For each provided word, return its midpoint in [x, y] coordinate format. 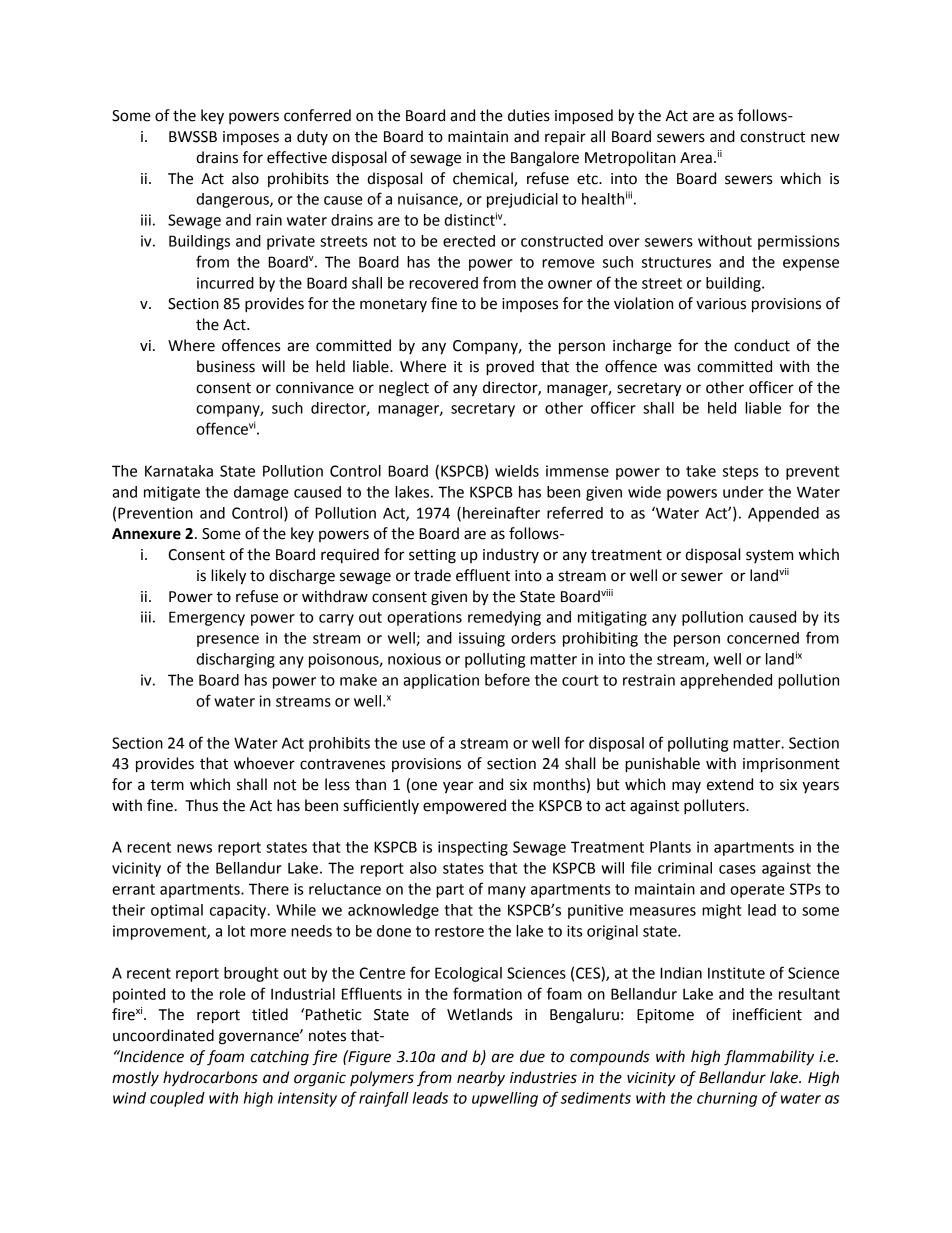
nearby [481, 1078]
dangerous [233, 200]
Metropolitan [630, 159]
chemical [484, 179]
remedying [504, 618]
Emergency [207, 618]
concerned [763, 638]
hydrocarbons [210, 1079]
